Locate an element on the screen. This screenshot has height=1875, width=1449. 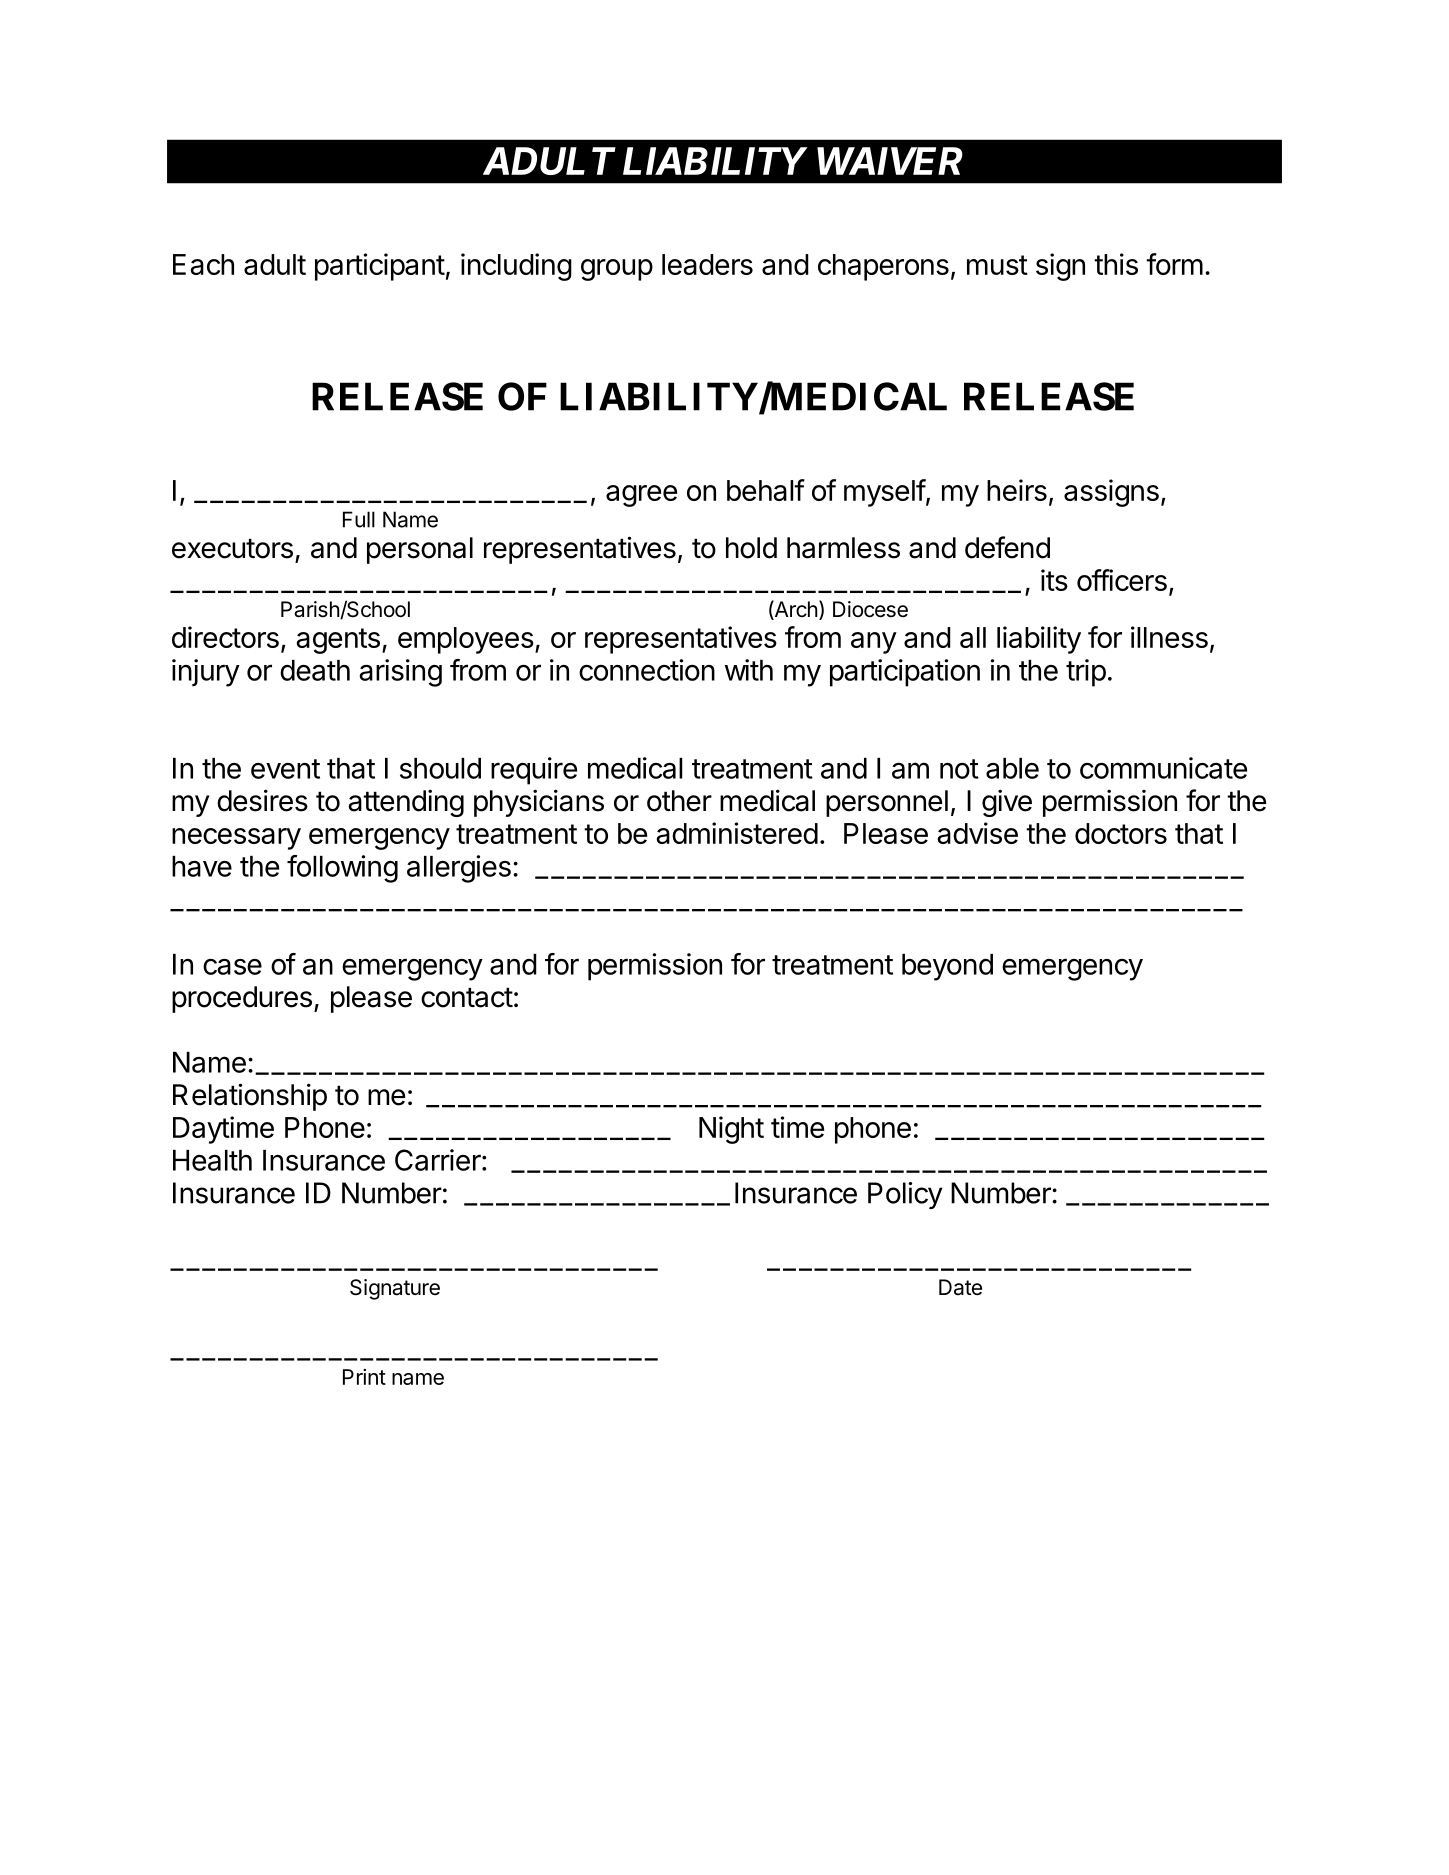
beyond is located at coordinates (947, 967).
